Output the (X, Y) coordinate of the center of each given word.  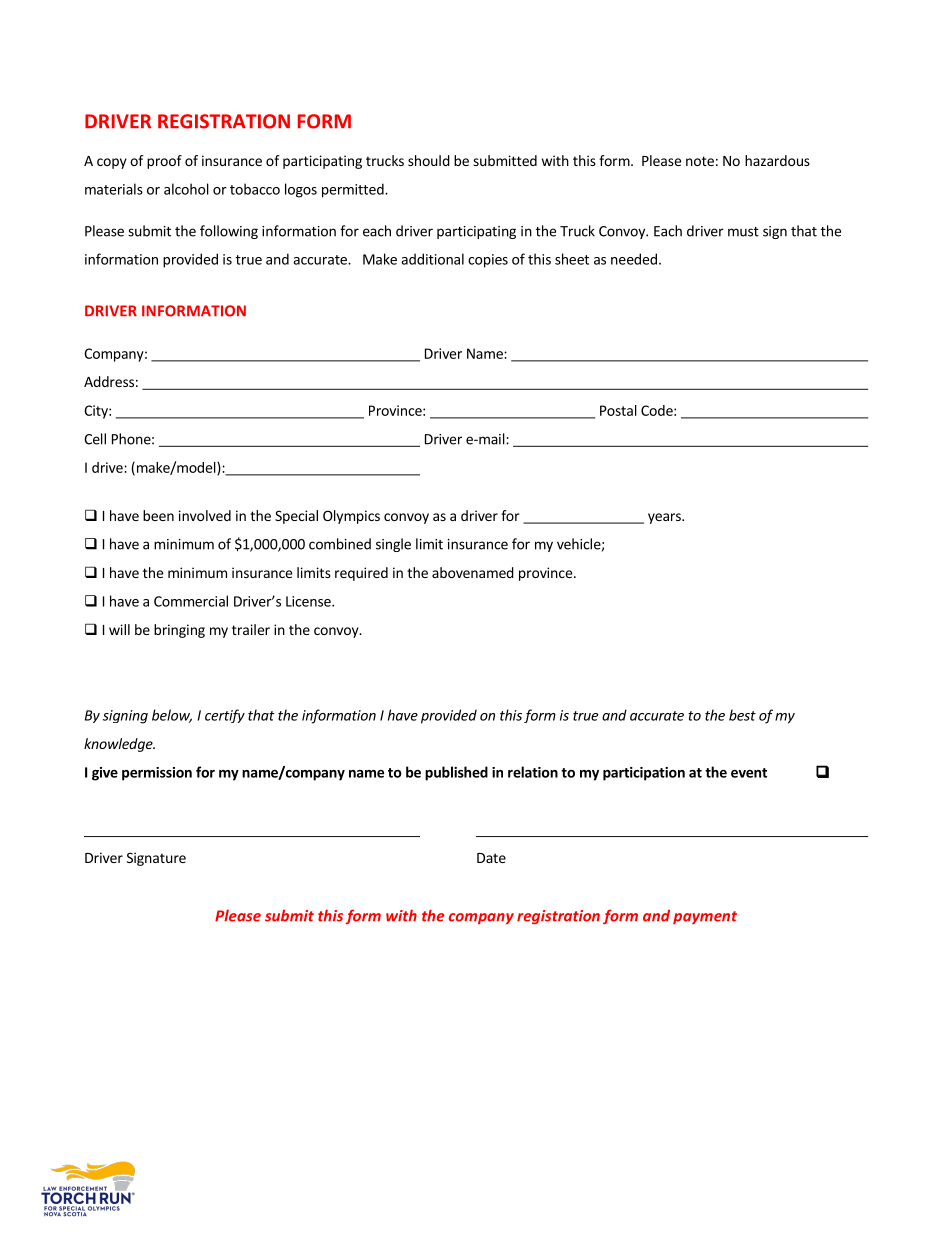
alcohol (186, 189)
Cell (95, 439)
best (742, 715)
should (429, 160)
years (665, 518)
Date (491, 858)
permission (157, 774)
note (700, 161)
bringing (179, 631)
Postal (618, 410)
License (309, 601)
